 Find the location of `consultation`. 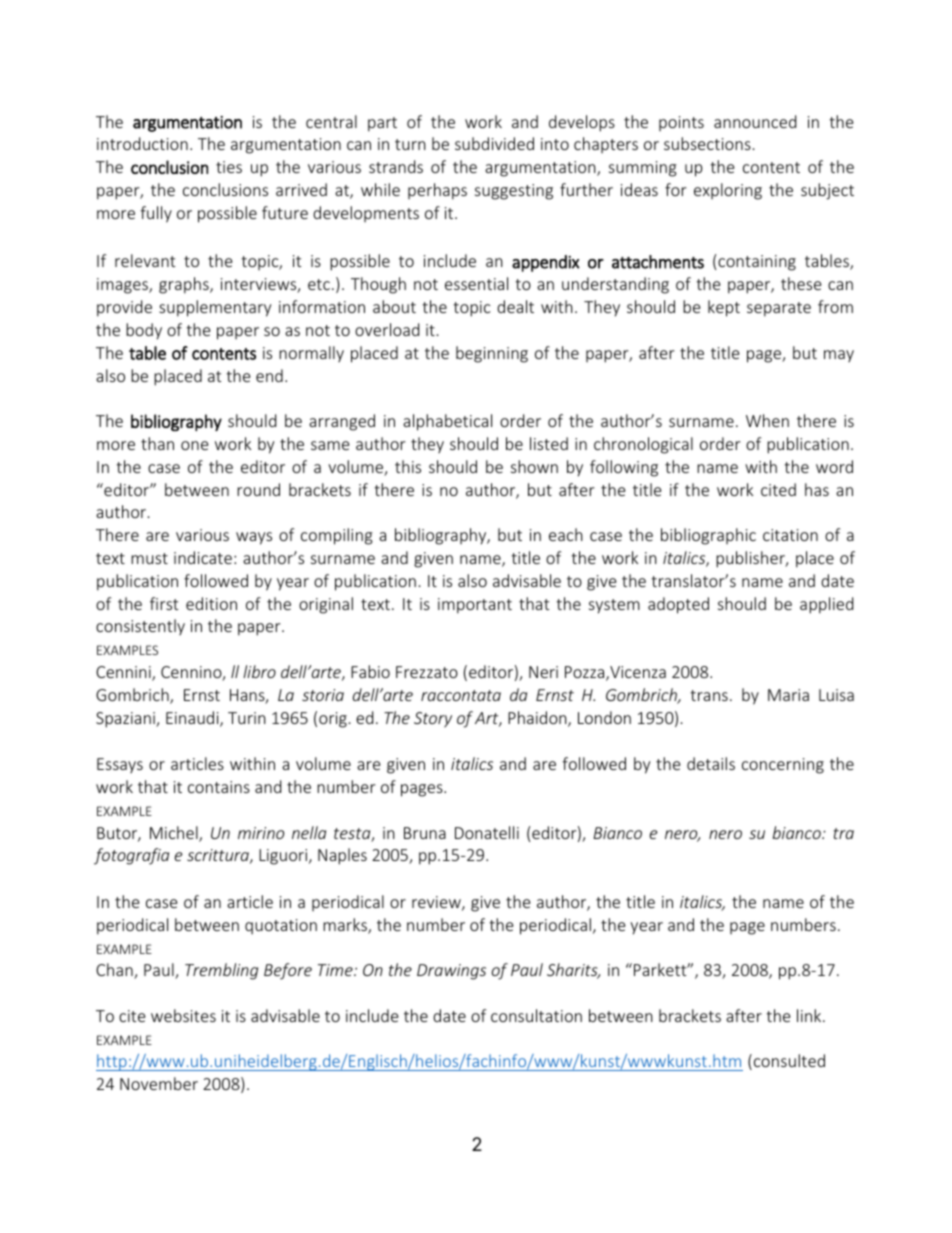

consultation is located at coordinates (536, 1015).
